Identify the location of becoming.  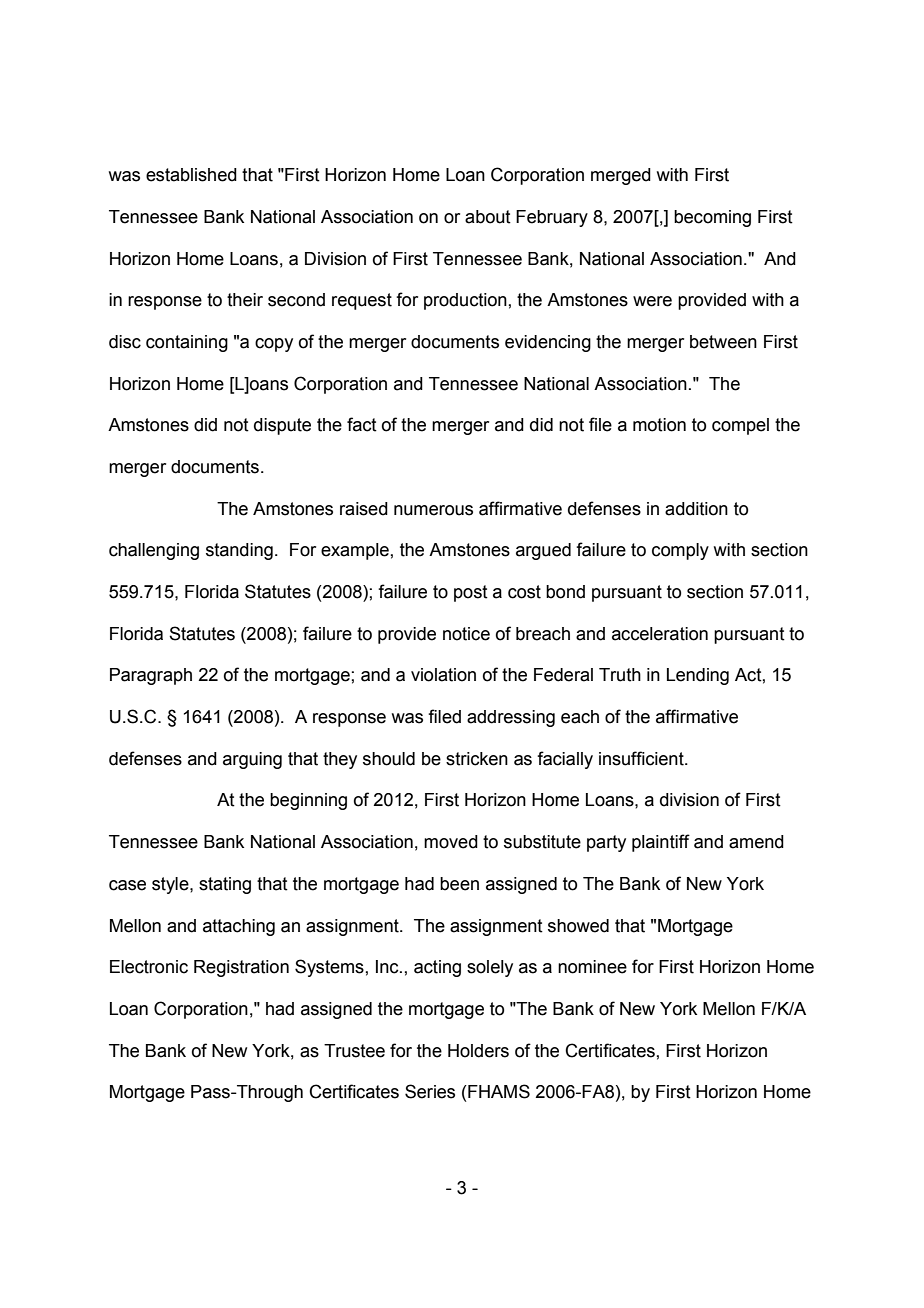
(712, 218).
